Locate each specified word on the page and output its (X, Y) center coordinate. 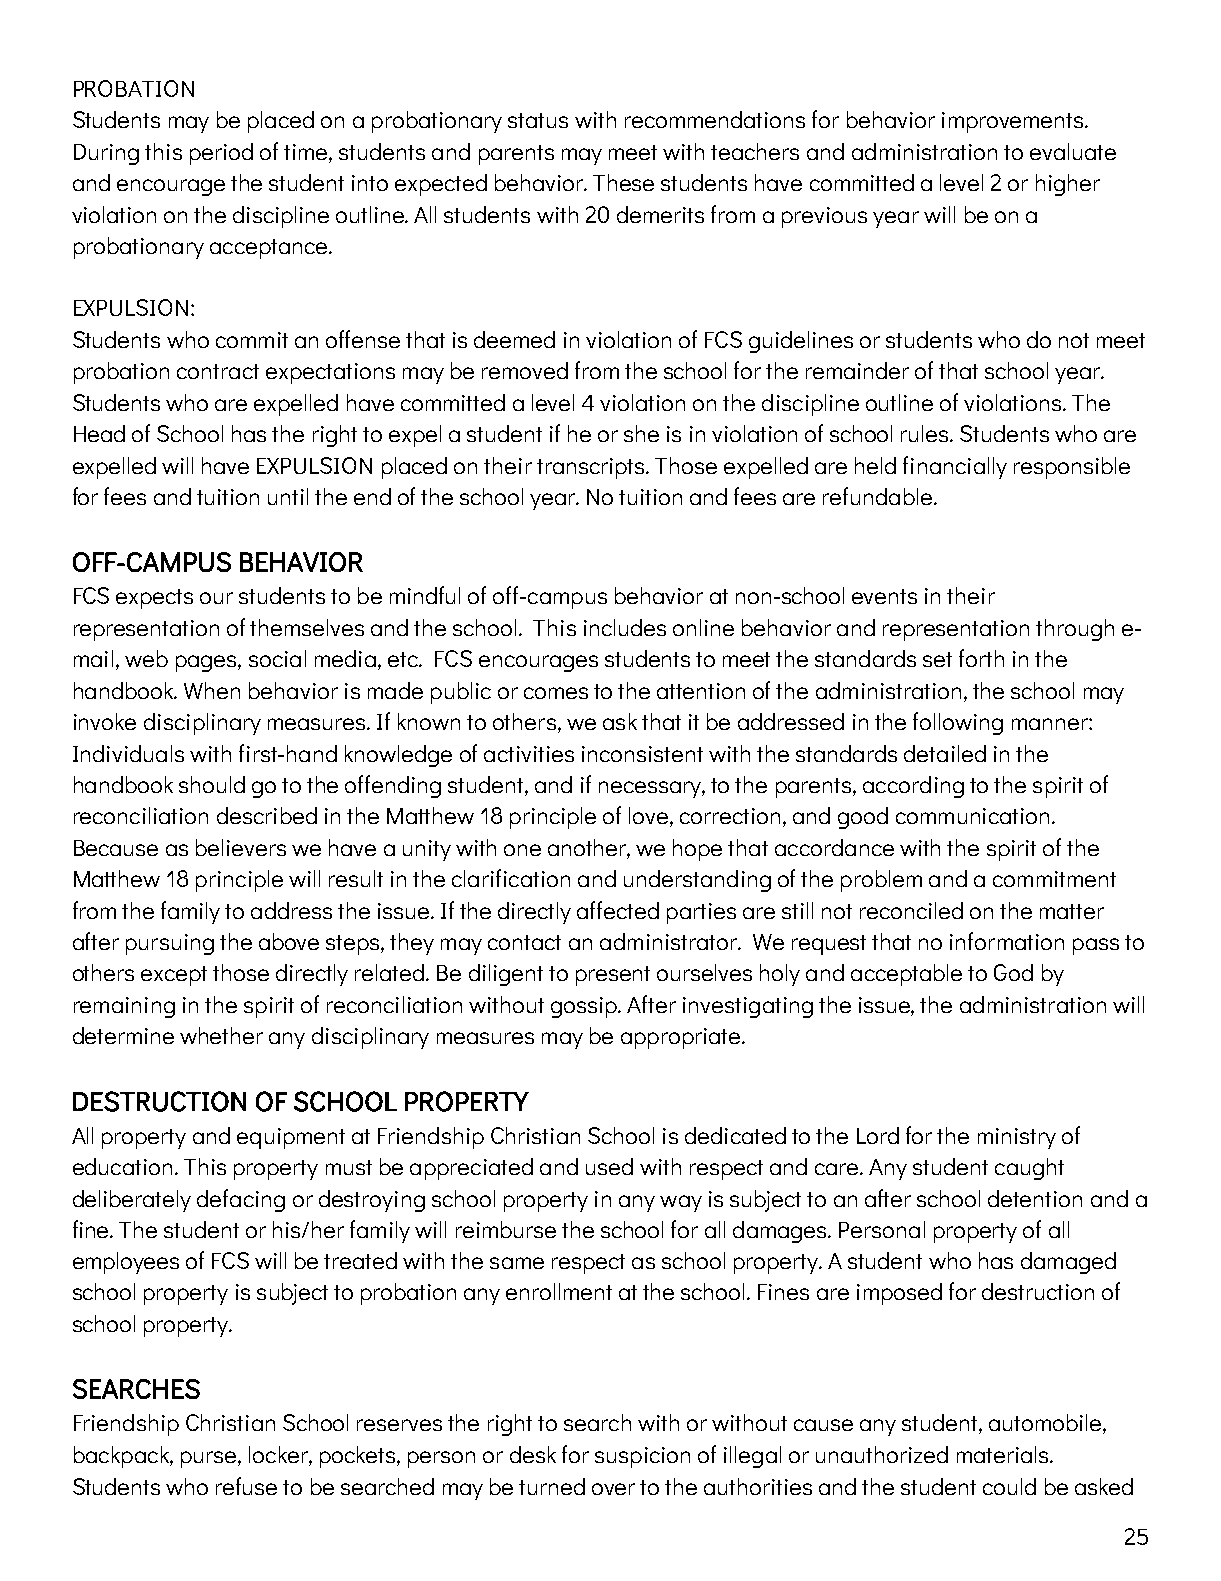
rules (926, 433)
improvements (1014, 122)
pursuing (170, 944)
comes (556, 693)
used (609, 1166)
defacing (241, 1200)
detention (1035, 1198)
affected (618, 910)
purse (210, 1459)
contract (218, 371)
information (1007, 941)
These (623, 182)
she (641, 433)
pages (207, 663)
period (221, 154)
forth (981, 658)
